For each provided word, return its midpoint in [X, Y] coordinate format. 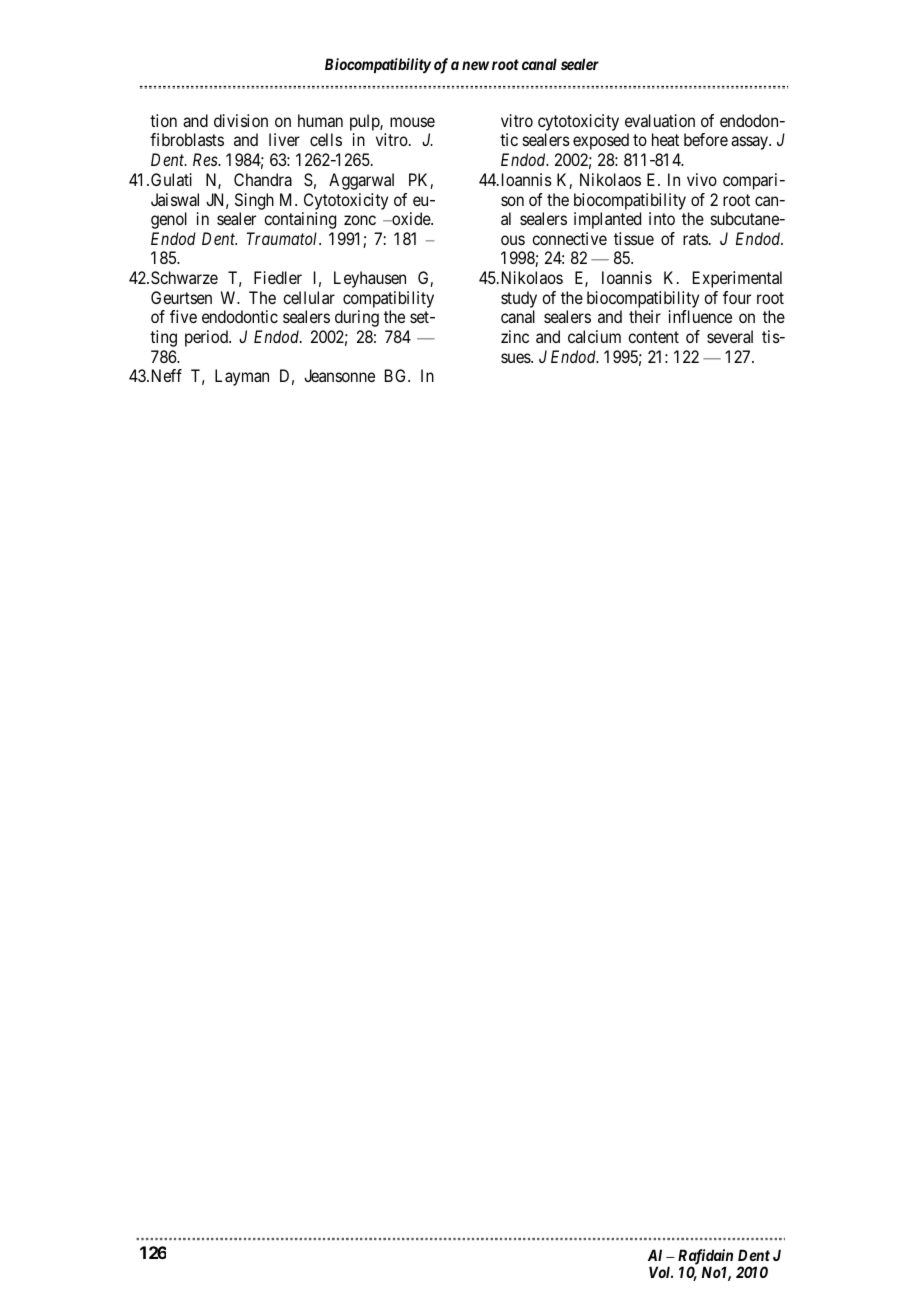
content [653, 337]
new [475, 65]
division [241, 120]
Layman [242, 377]
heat [665, 139]
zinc [515, 336]
